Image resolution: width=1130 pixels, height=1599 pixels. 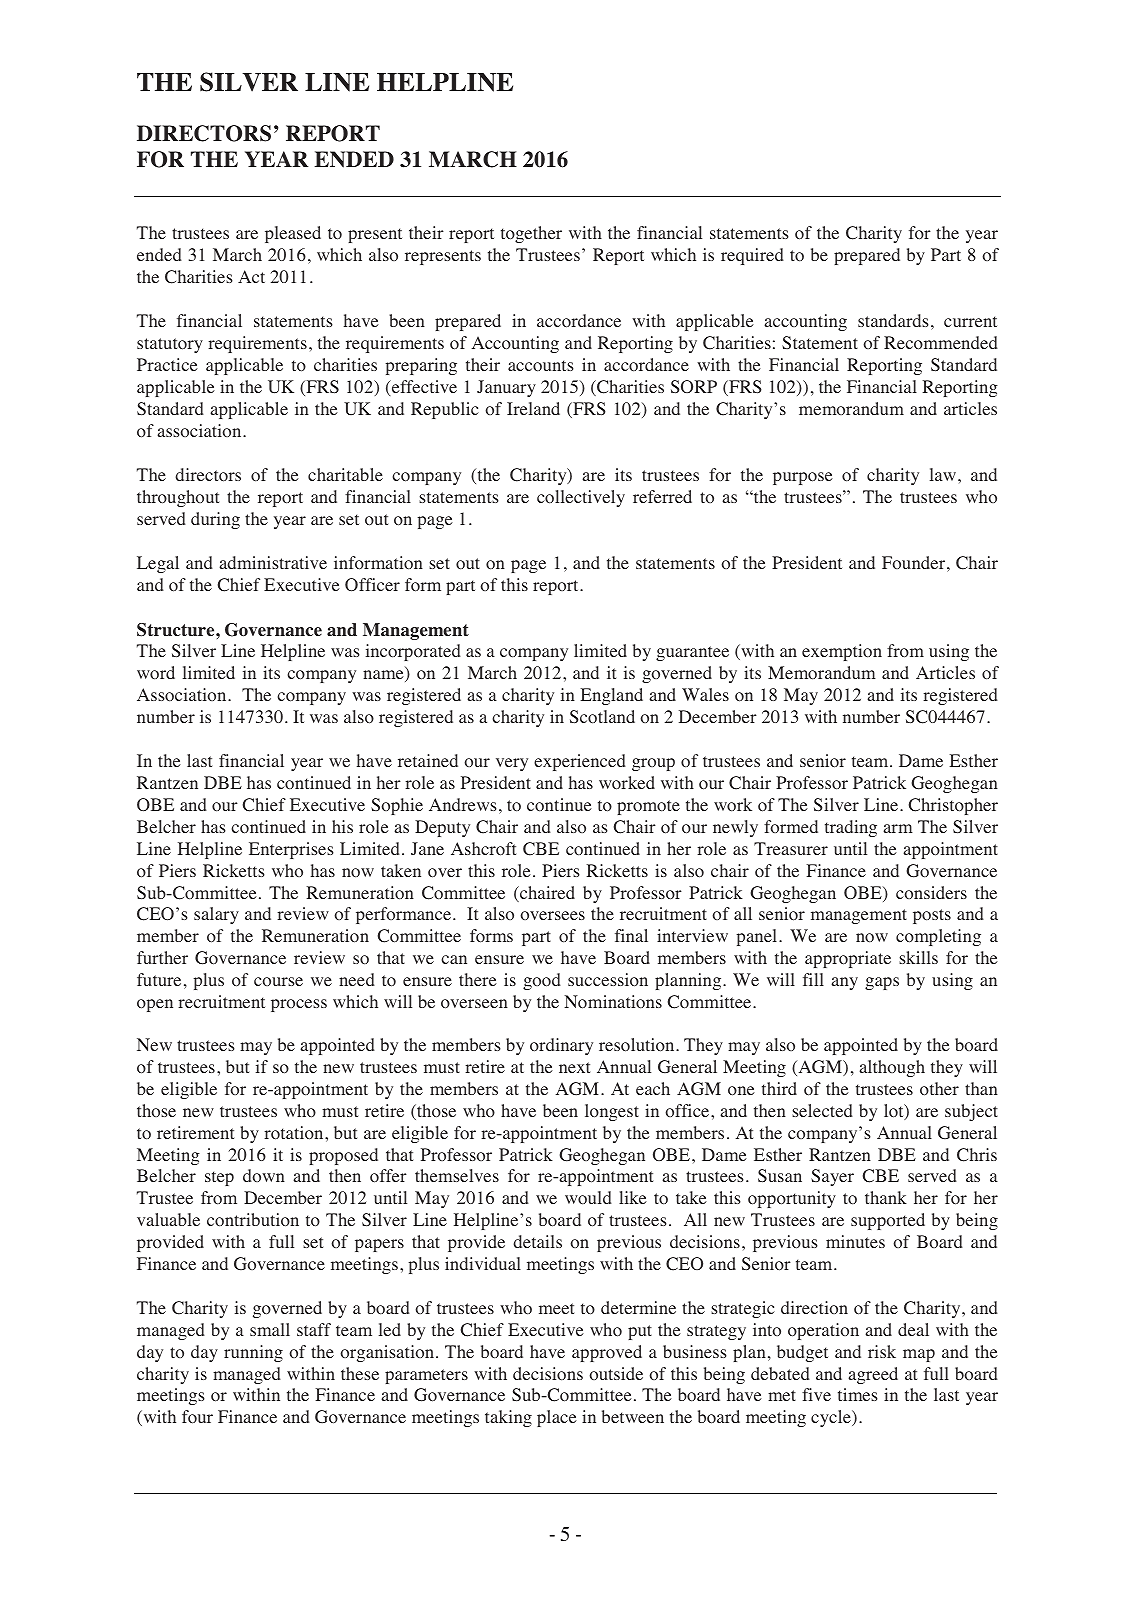 I want to click on agreed, so click(x=873, y=1375).
